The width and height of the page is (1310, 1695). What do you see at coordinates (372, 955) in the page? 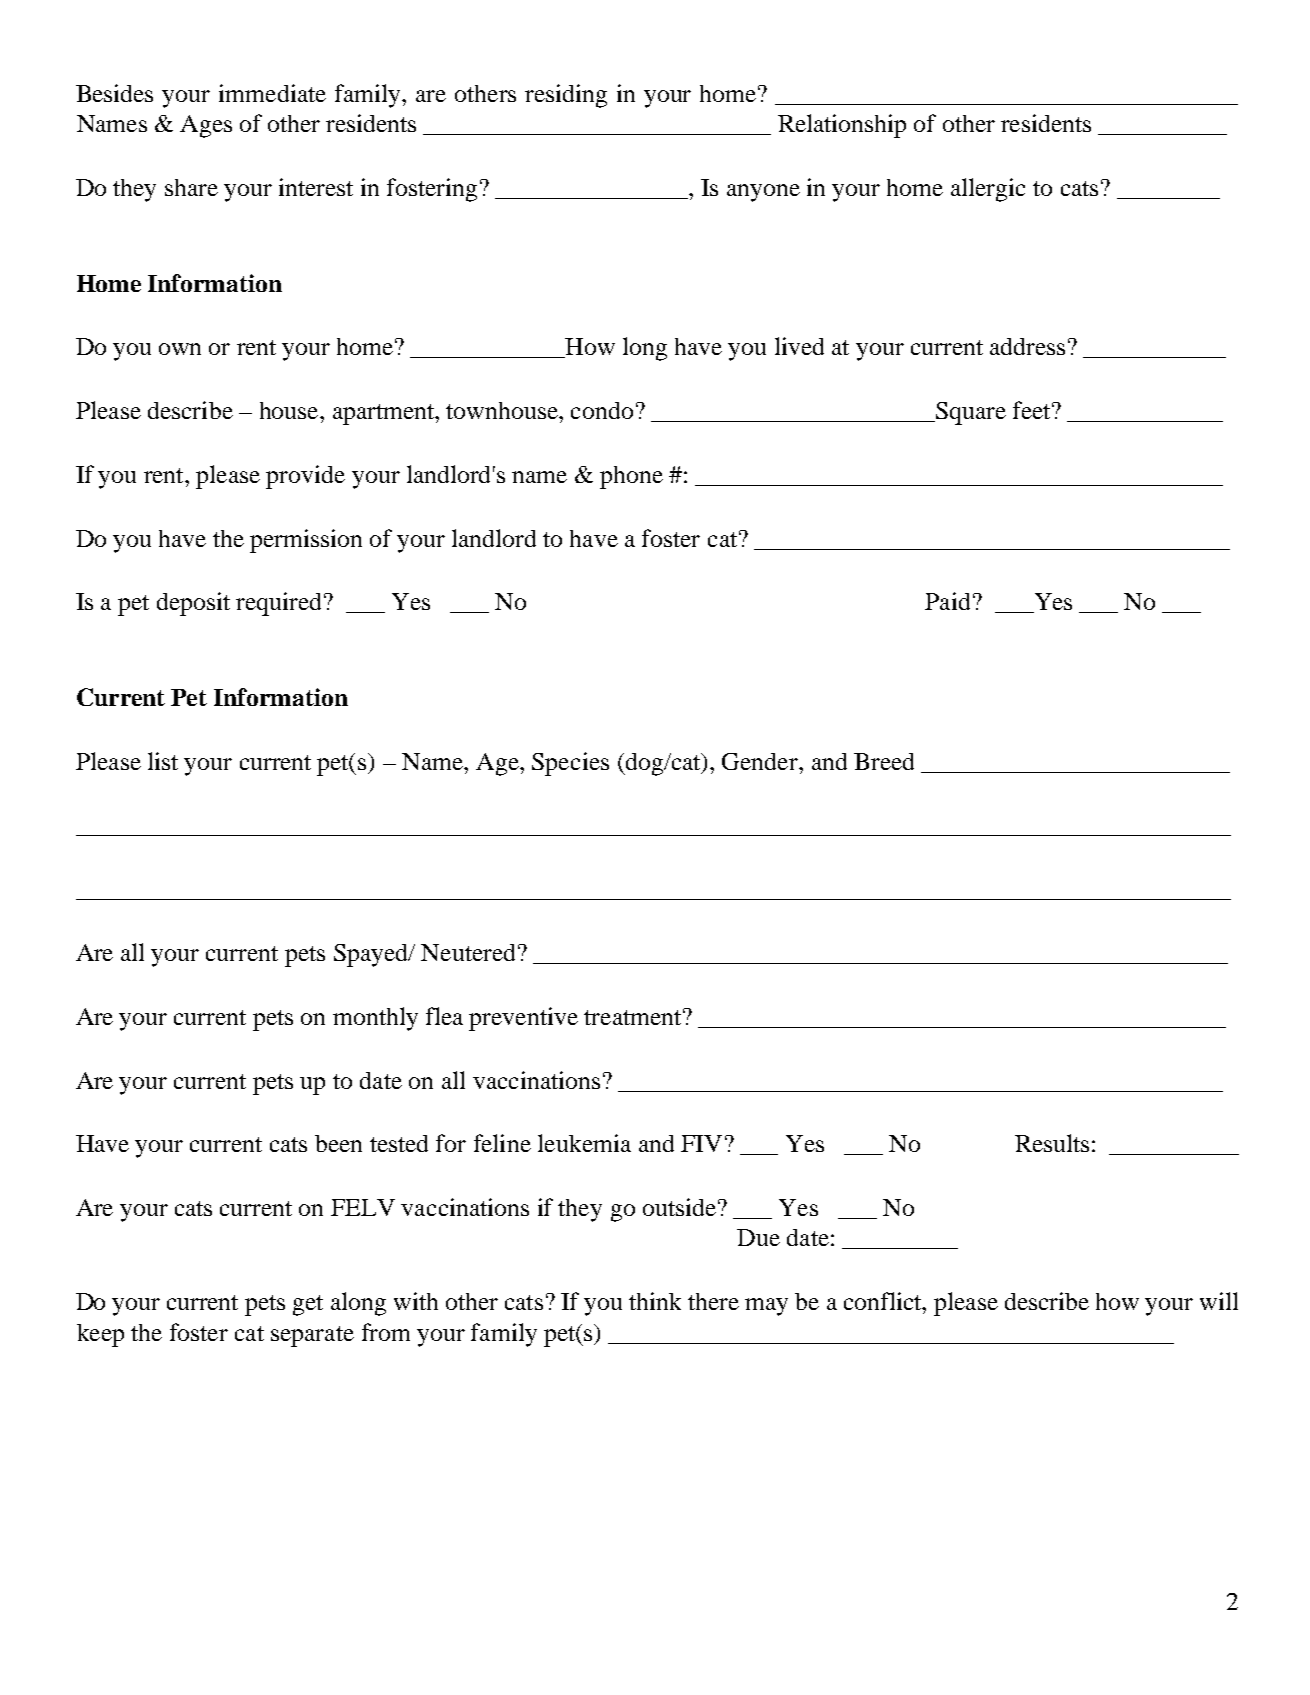
I see `Spayed` at bounding box center [372, 955].
